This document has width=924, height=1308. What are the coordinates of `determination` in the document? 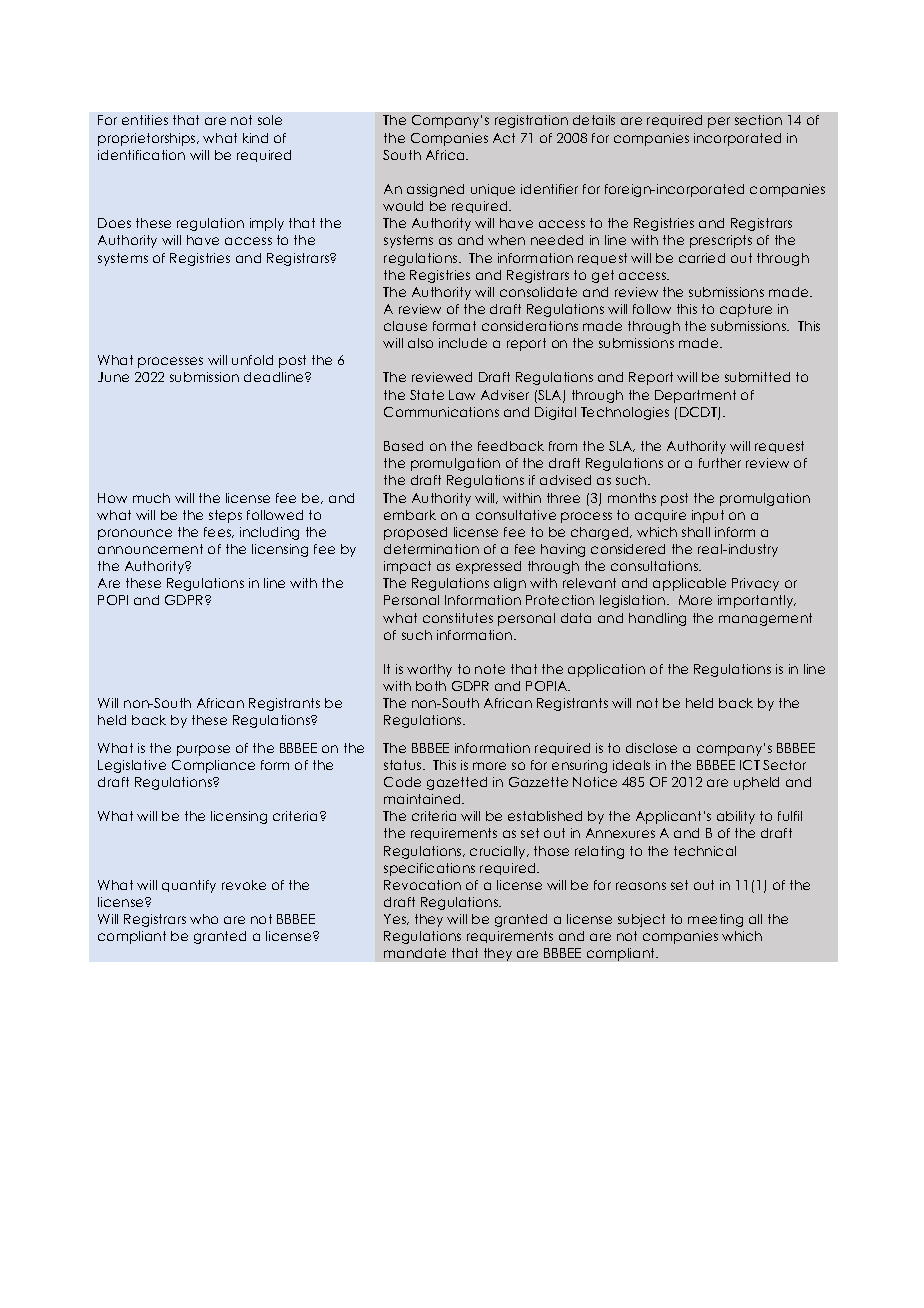 It's located at (431, 549).
